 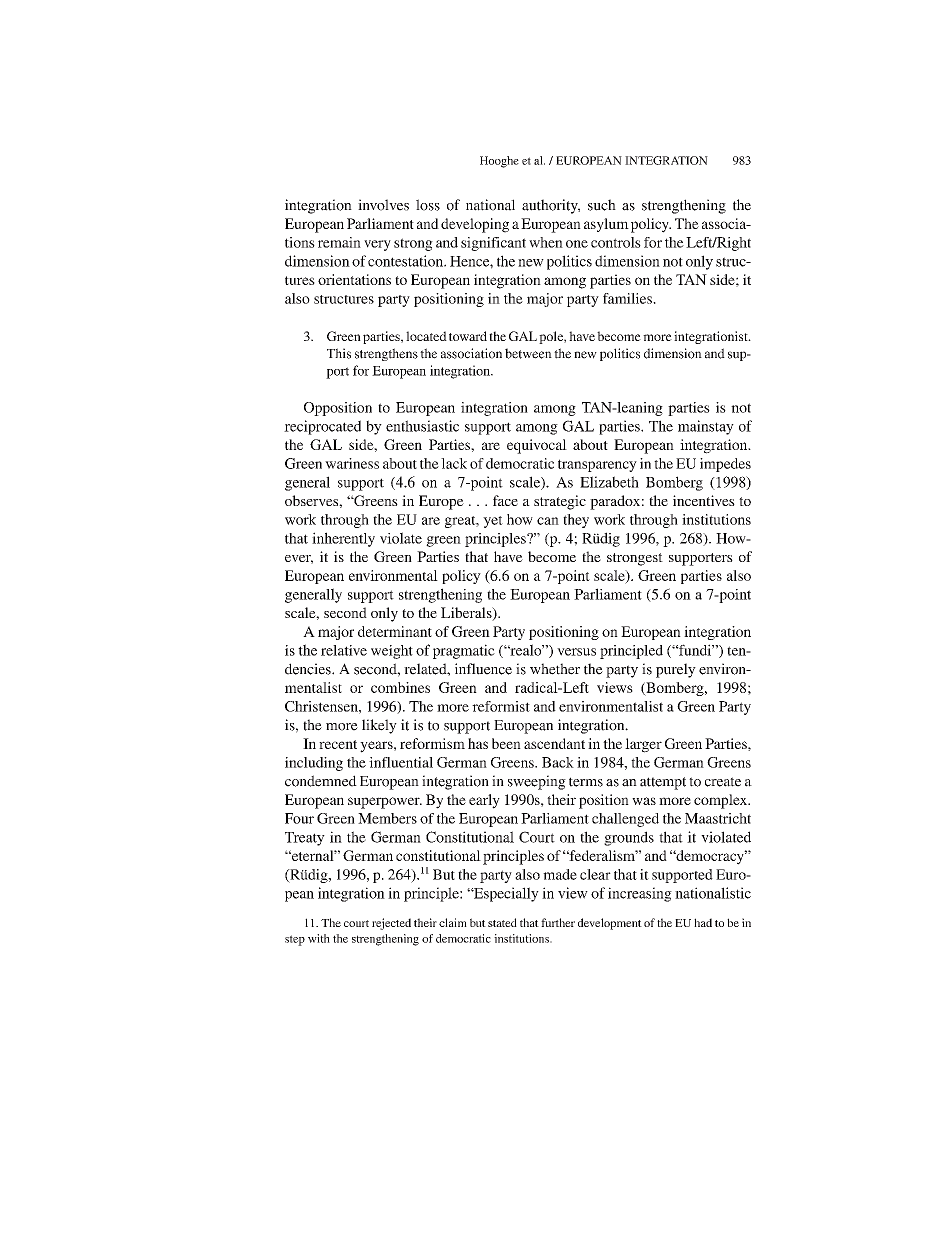 I want to click on inherently, so click(x=343, y=539).
